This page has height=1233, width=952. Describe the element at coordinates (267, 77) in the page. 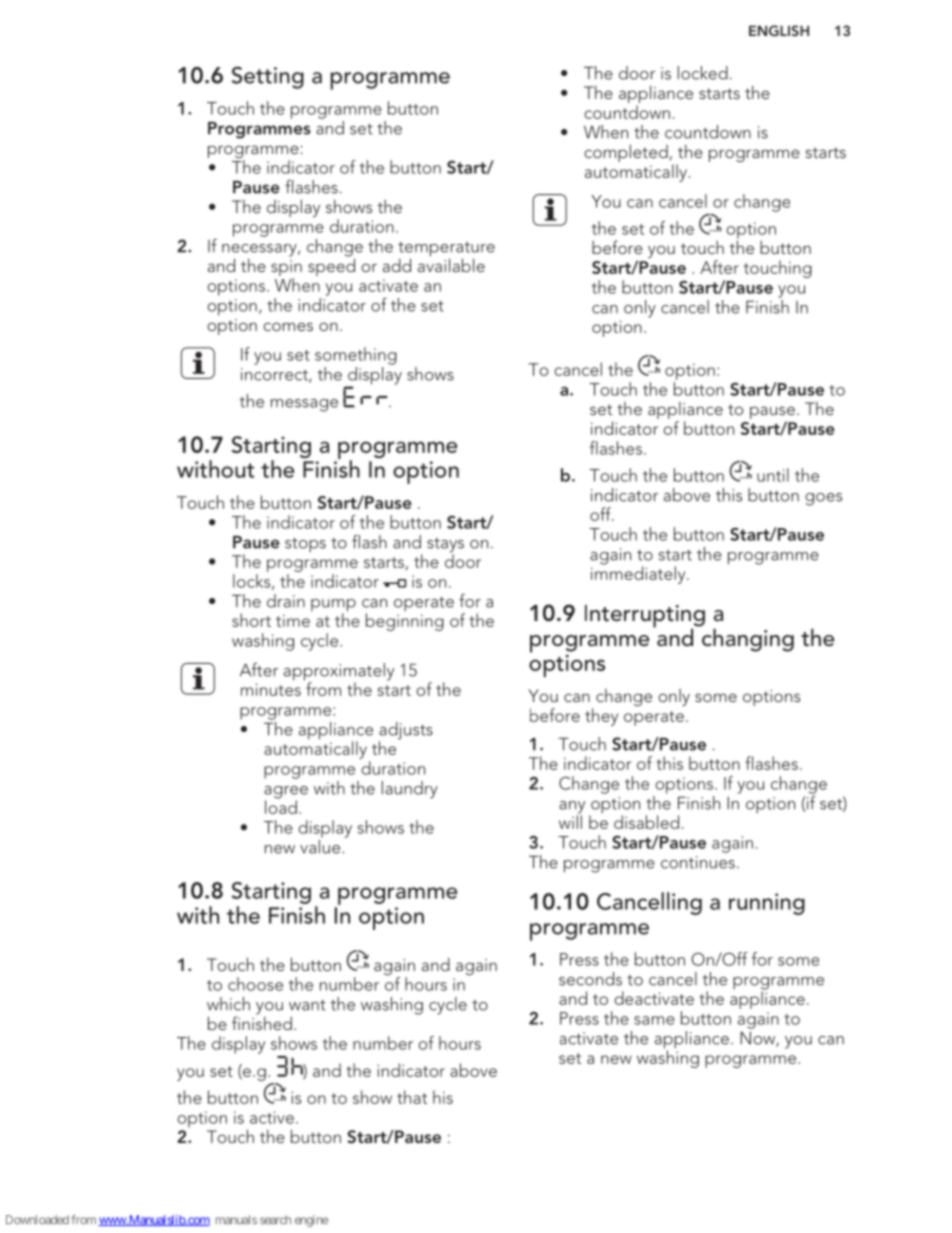

I see `Setting` at that location.
